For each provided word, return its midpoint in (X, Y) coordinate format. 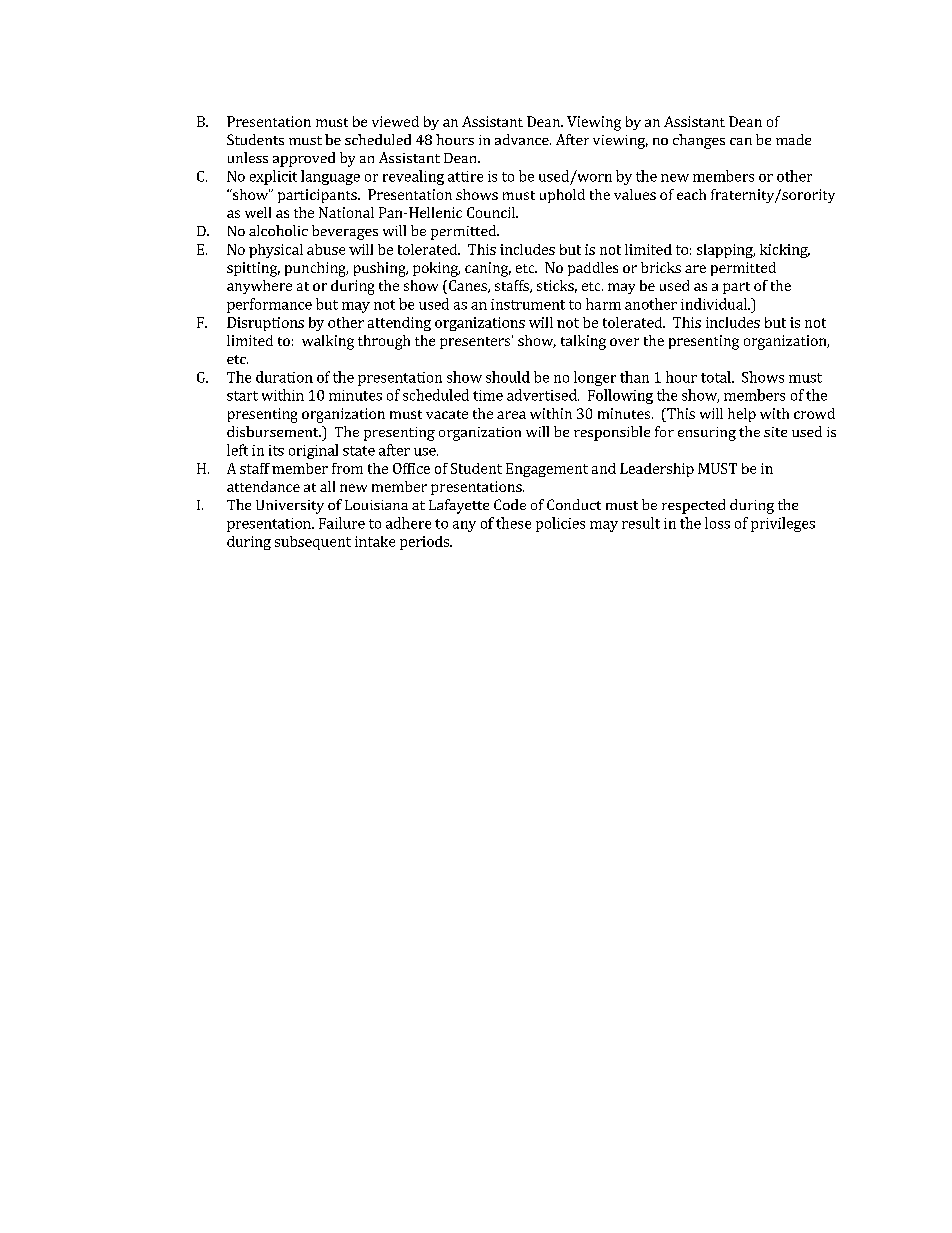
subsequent (313, 543)
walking (328, 342)
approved (304, 159)
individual (715, 304)
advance (523, 139)
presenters (475, 343)
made (793, 139)
